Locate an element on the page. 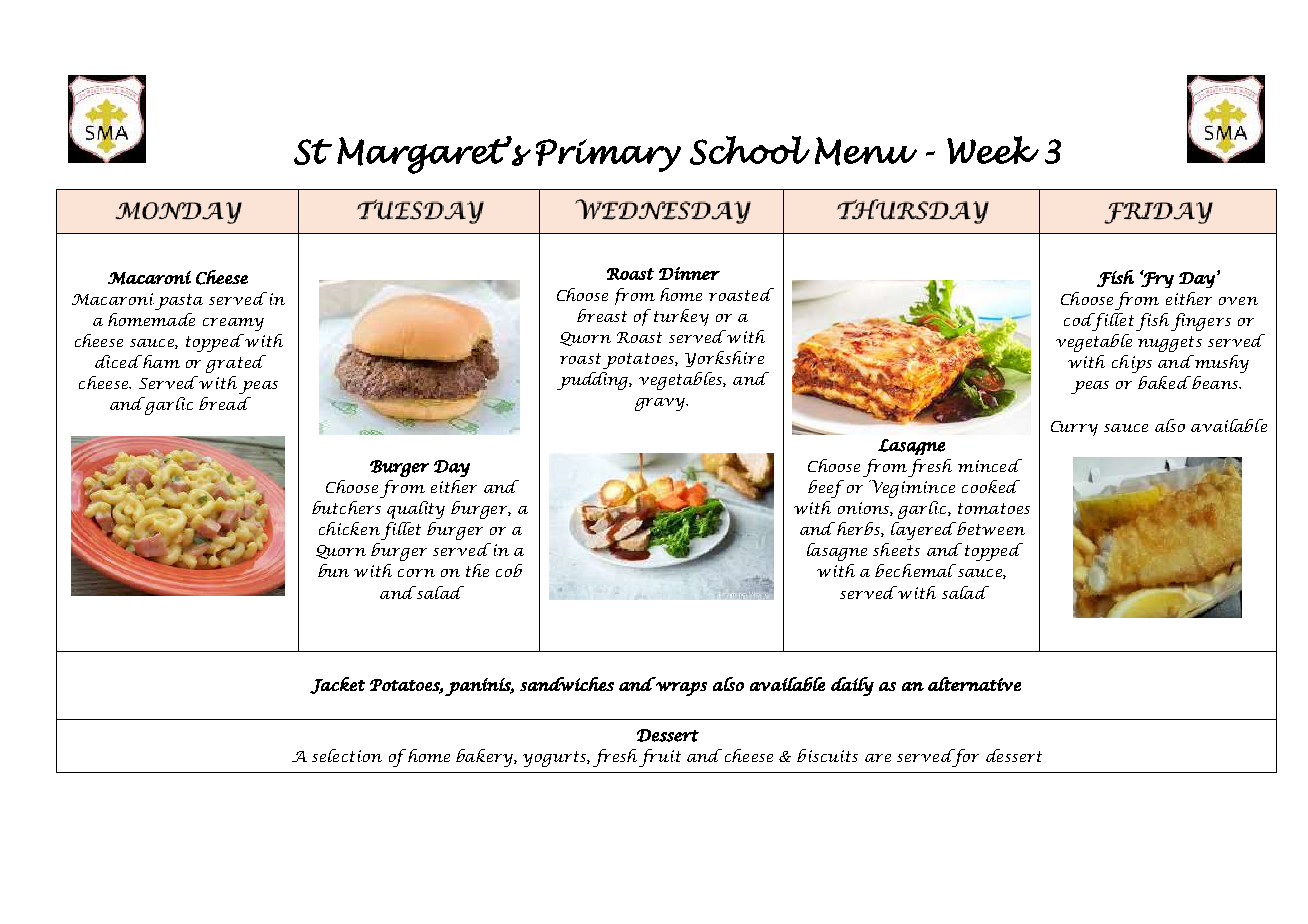 This document has height=924, width=1308. selection is located at coordinates (347, 755).
